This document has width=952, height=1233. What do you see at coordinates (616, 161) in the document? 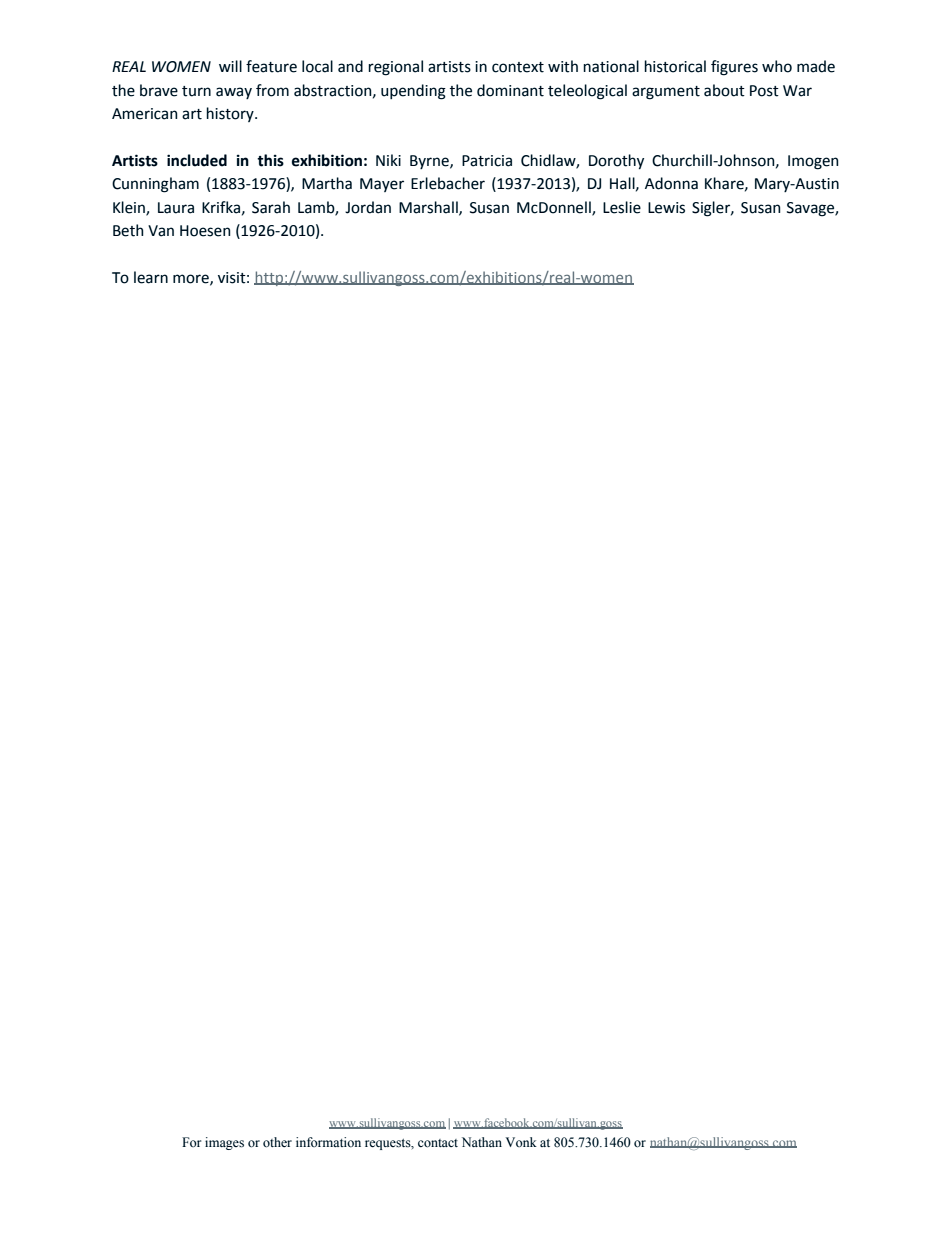
I see `Dorothy` at bounding box center [616, 161].
